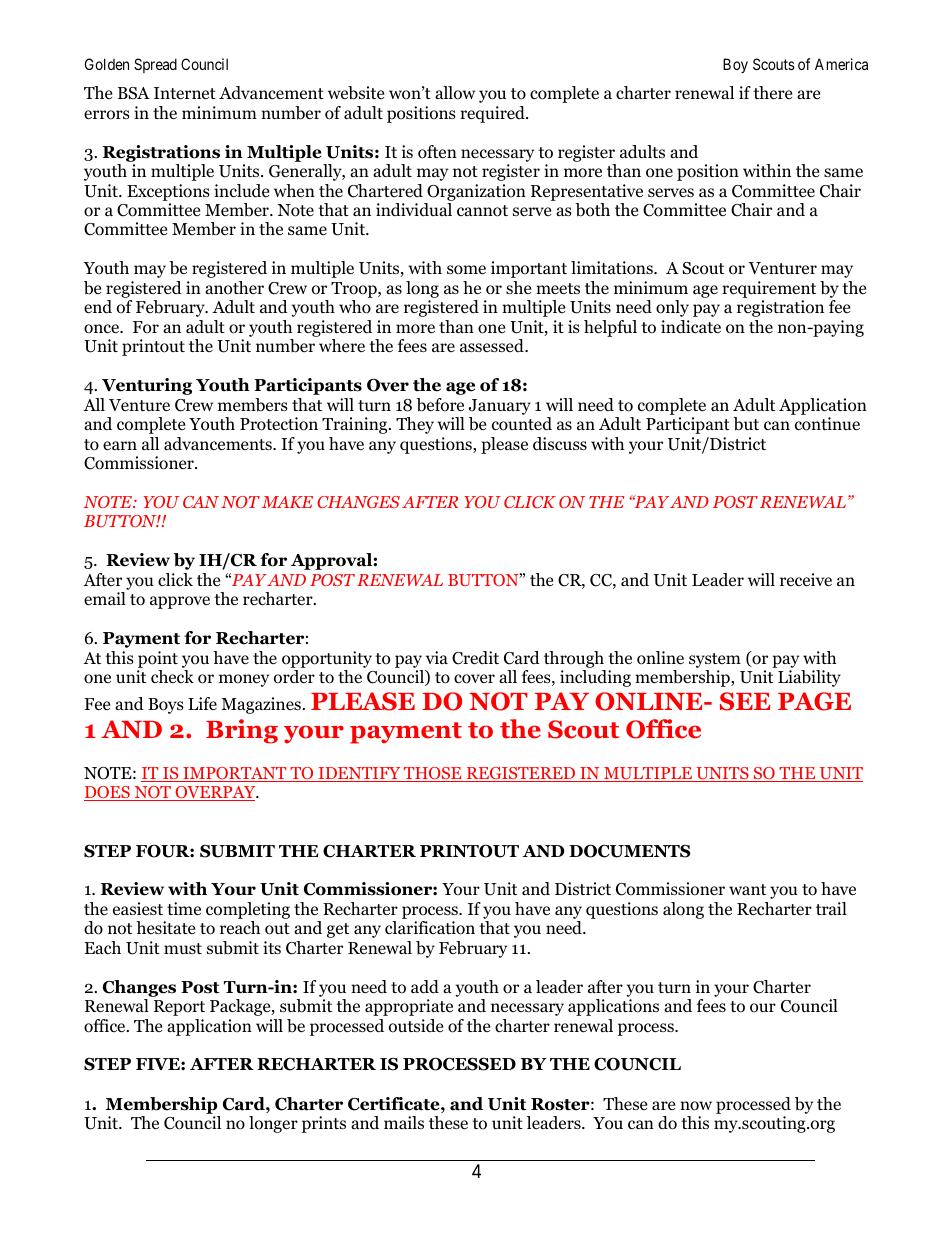 This document has width=952, height=1233. Describe the element at coordinates (185, 93) in the document. I see `Internet` at that location.
